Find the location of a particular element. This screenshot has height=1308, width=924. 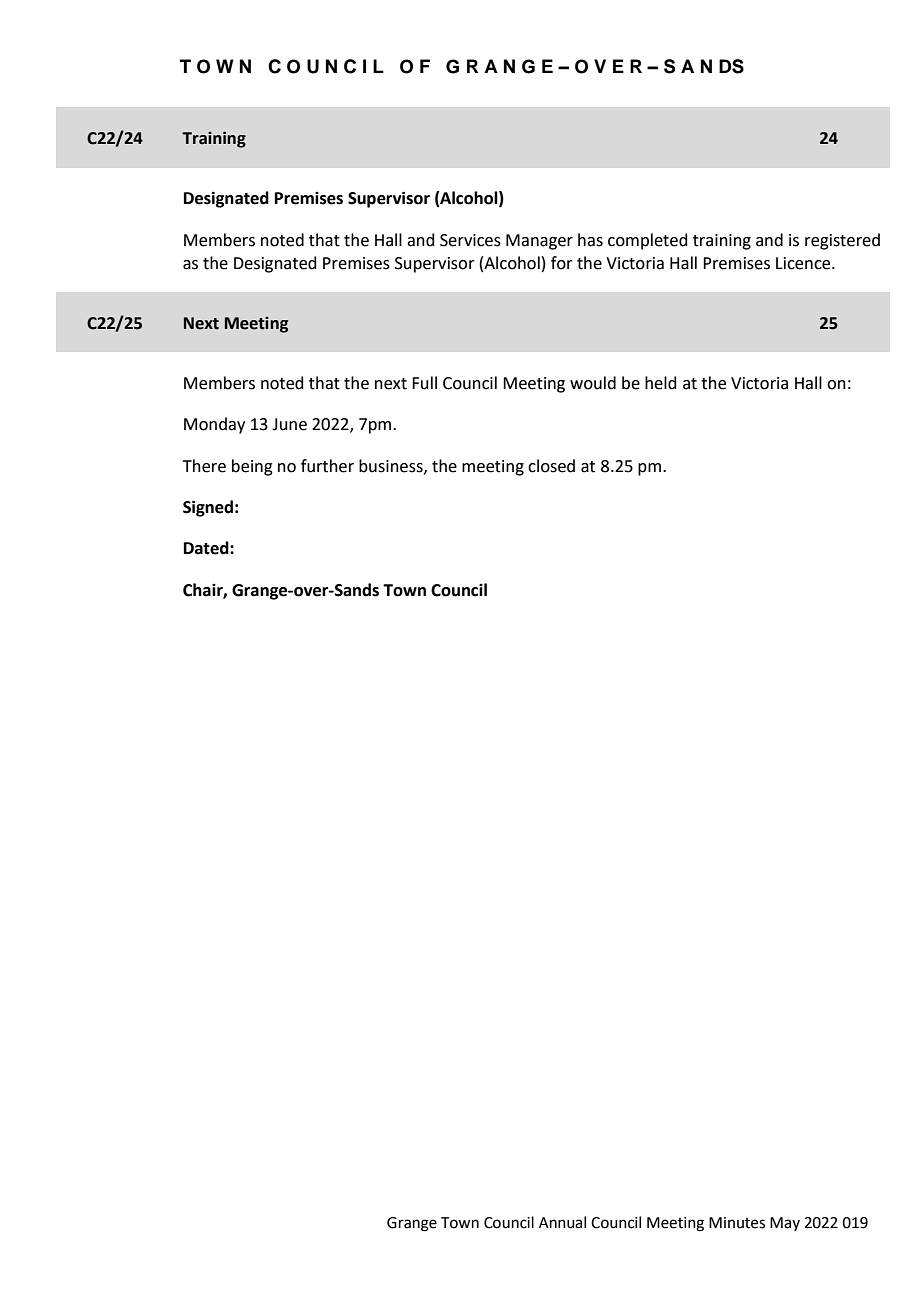

closed is located at coordinates (551, 466).
